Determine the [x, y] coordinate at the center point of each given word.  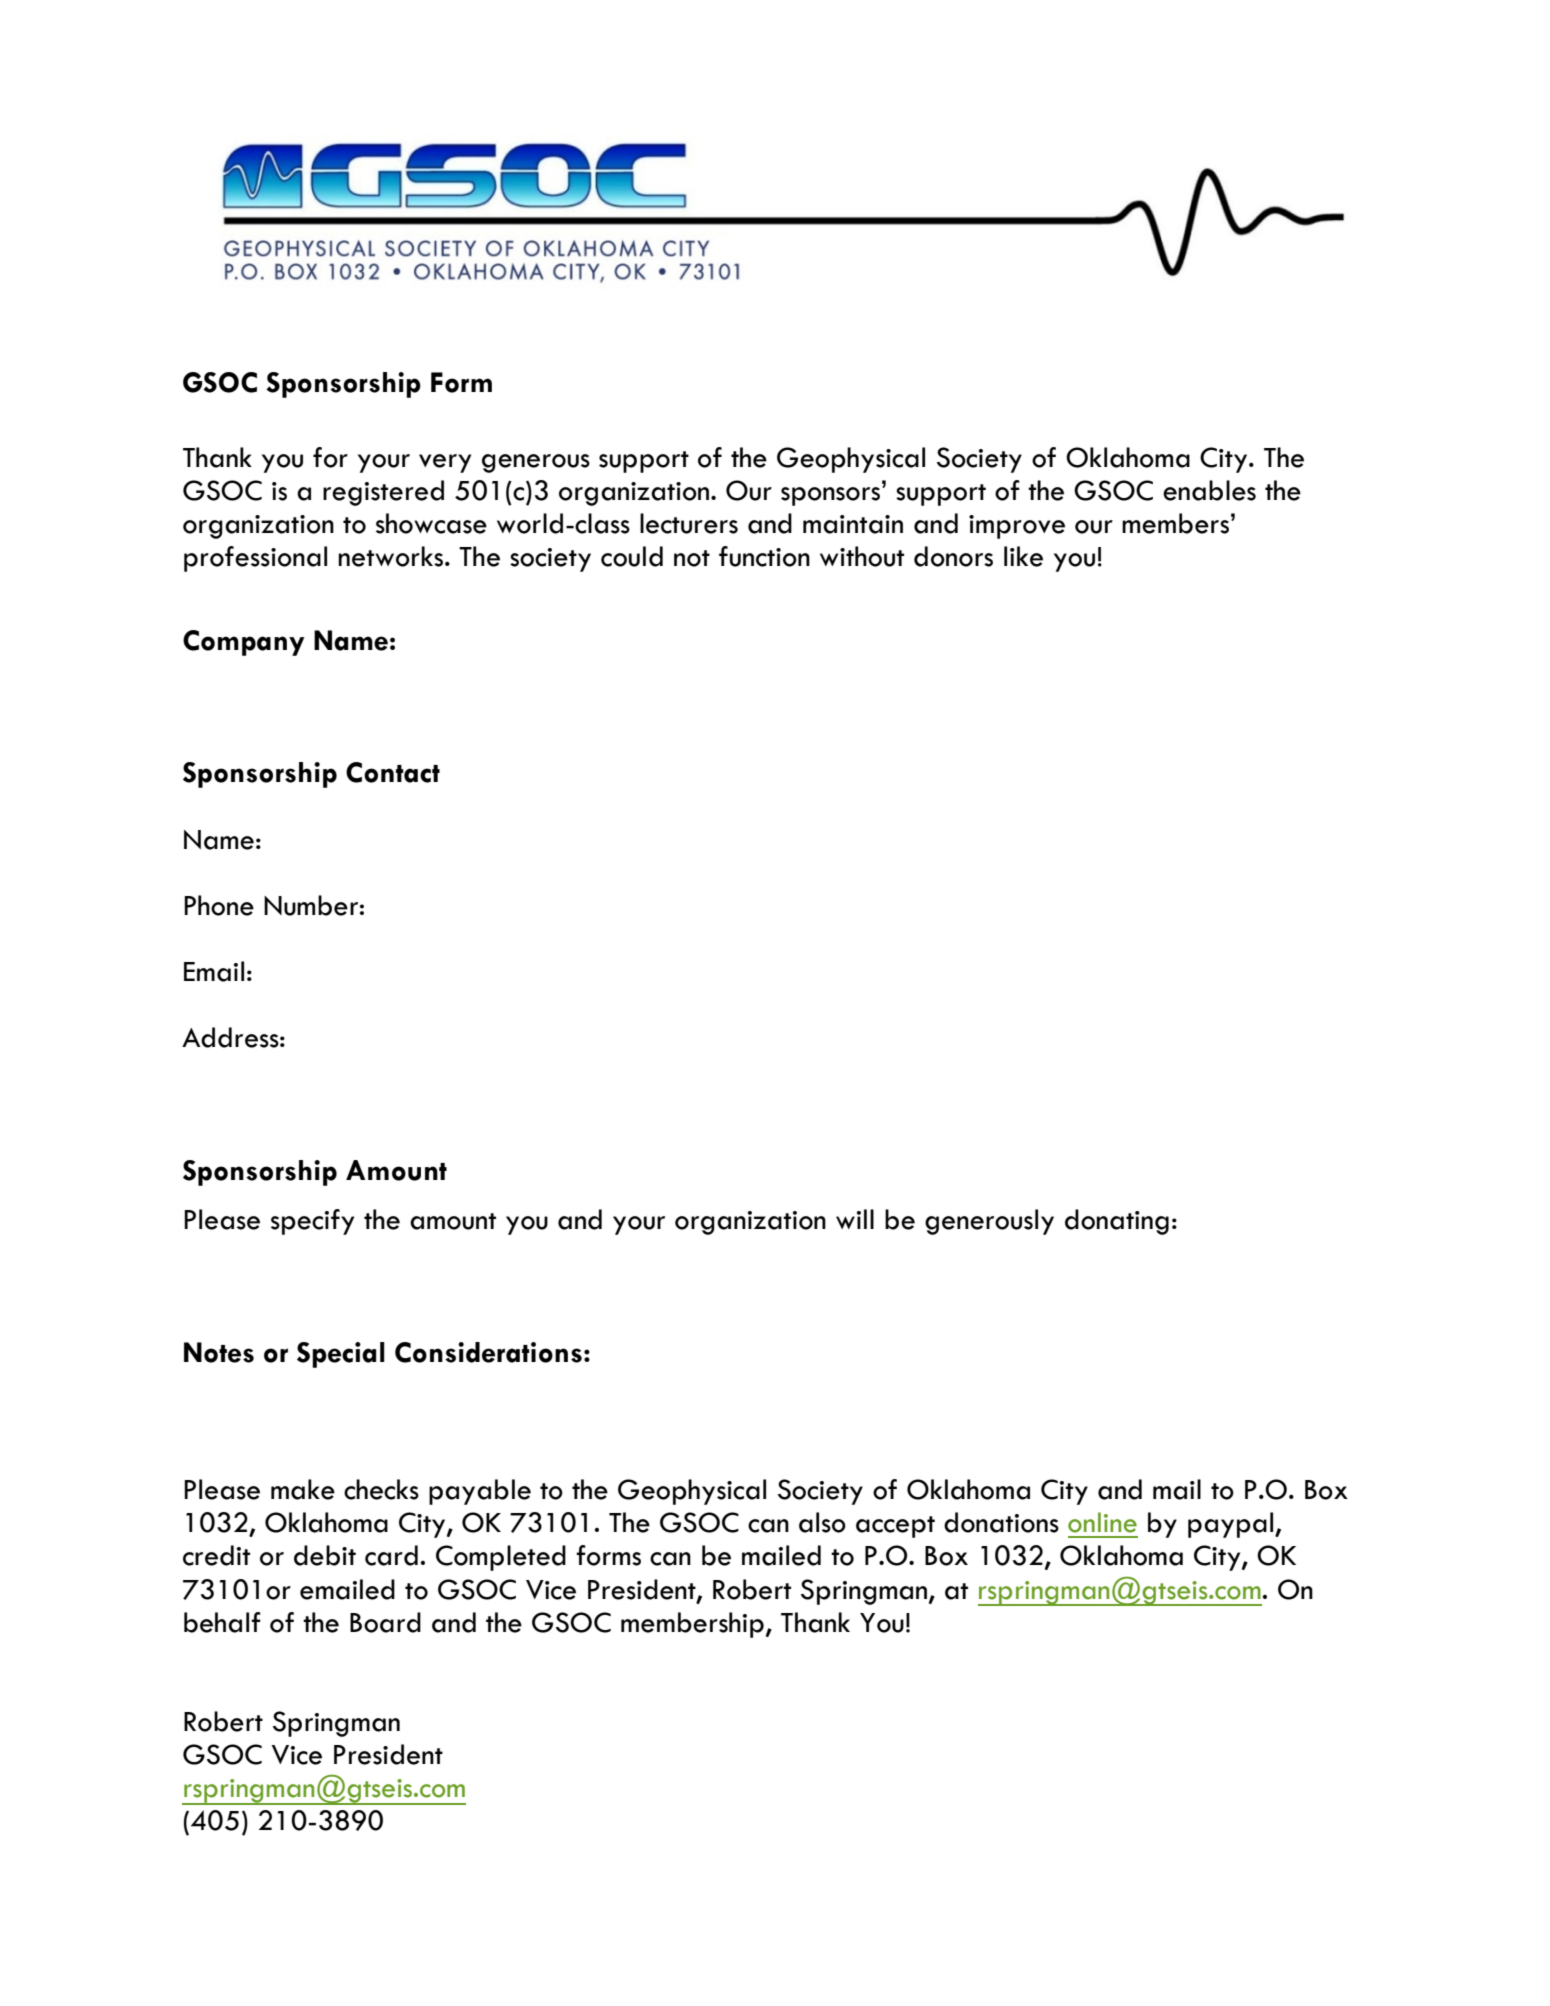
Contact [393, 772]
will [855, 1219]
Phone [219, 905]
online [1102, 1522]
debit [325, 1555]
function [764, 556]
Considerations [488, 1352]
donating [1117, 1222]
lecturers [689, 523]
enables [1209, 490]
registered [383, 493]
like [1023, 556]
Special [341, 1355]
